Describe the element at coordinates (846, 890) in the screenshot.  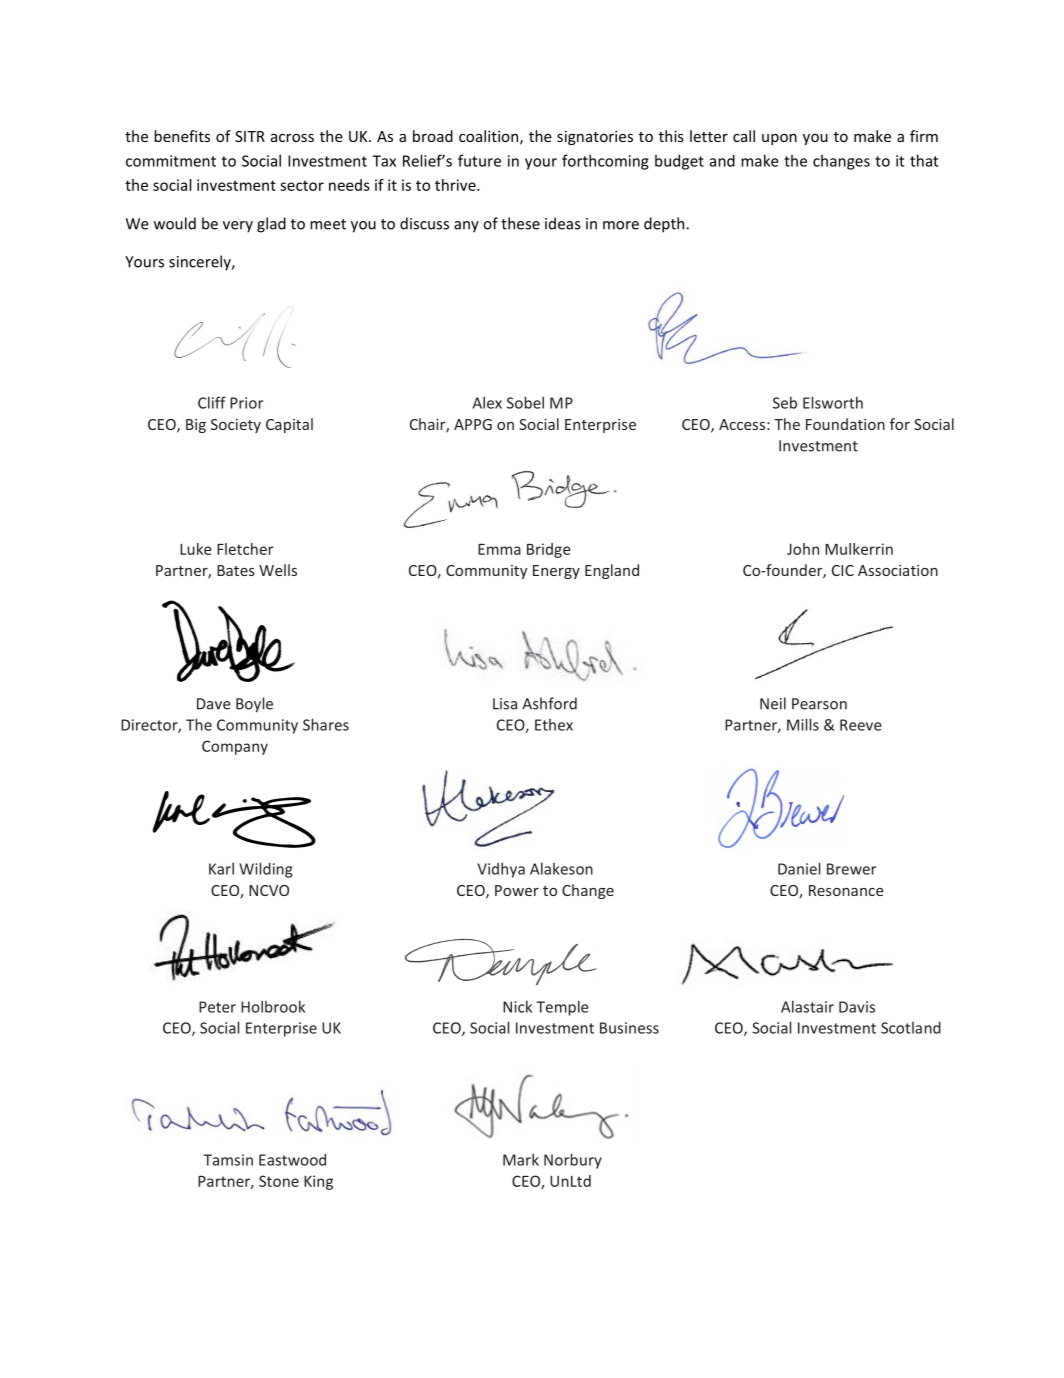
I see `Resonance` at that location.
